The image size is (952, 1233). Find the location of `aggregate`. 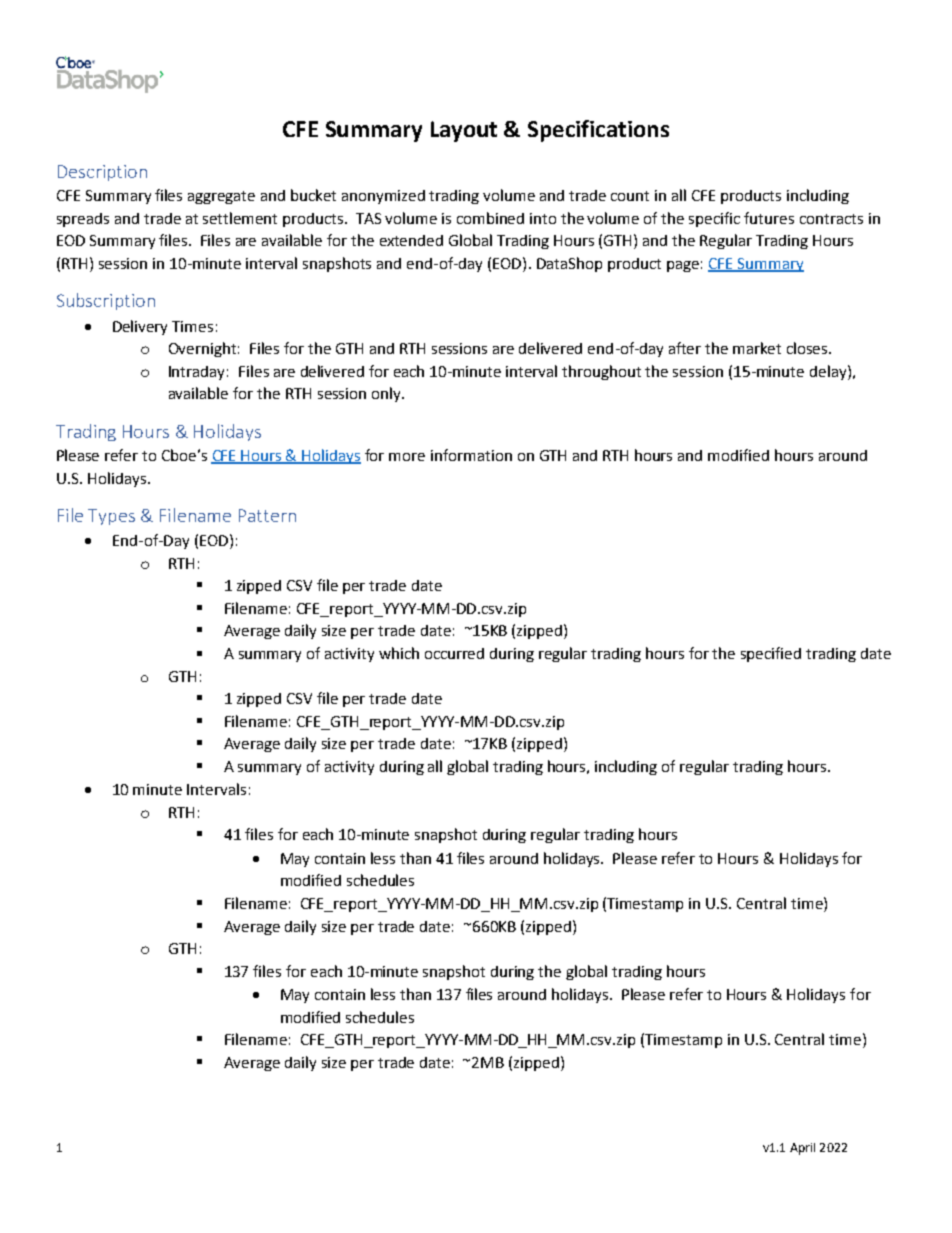

aggregate is located at coordinates (221, 197).
